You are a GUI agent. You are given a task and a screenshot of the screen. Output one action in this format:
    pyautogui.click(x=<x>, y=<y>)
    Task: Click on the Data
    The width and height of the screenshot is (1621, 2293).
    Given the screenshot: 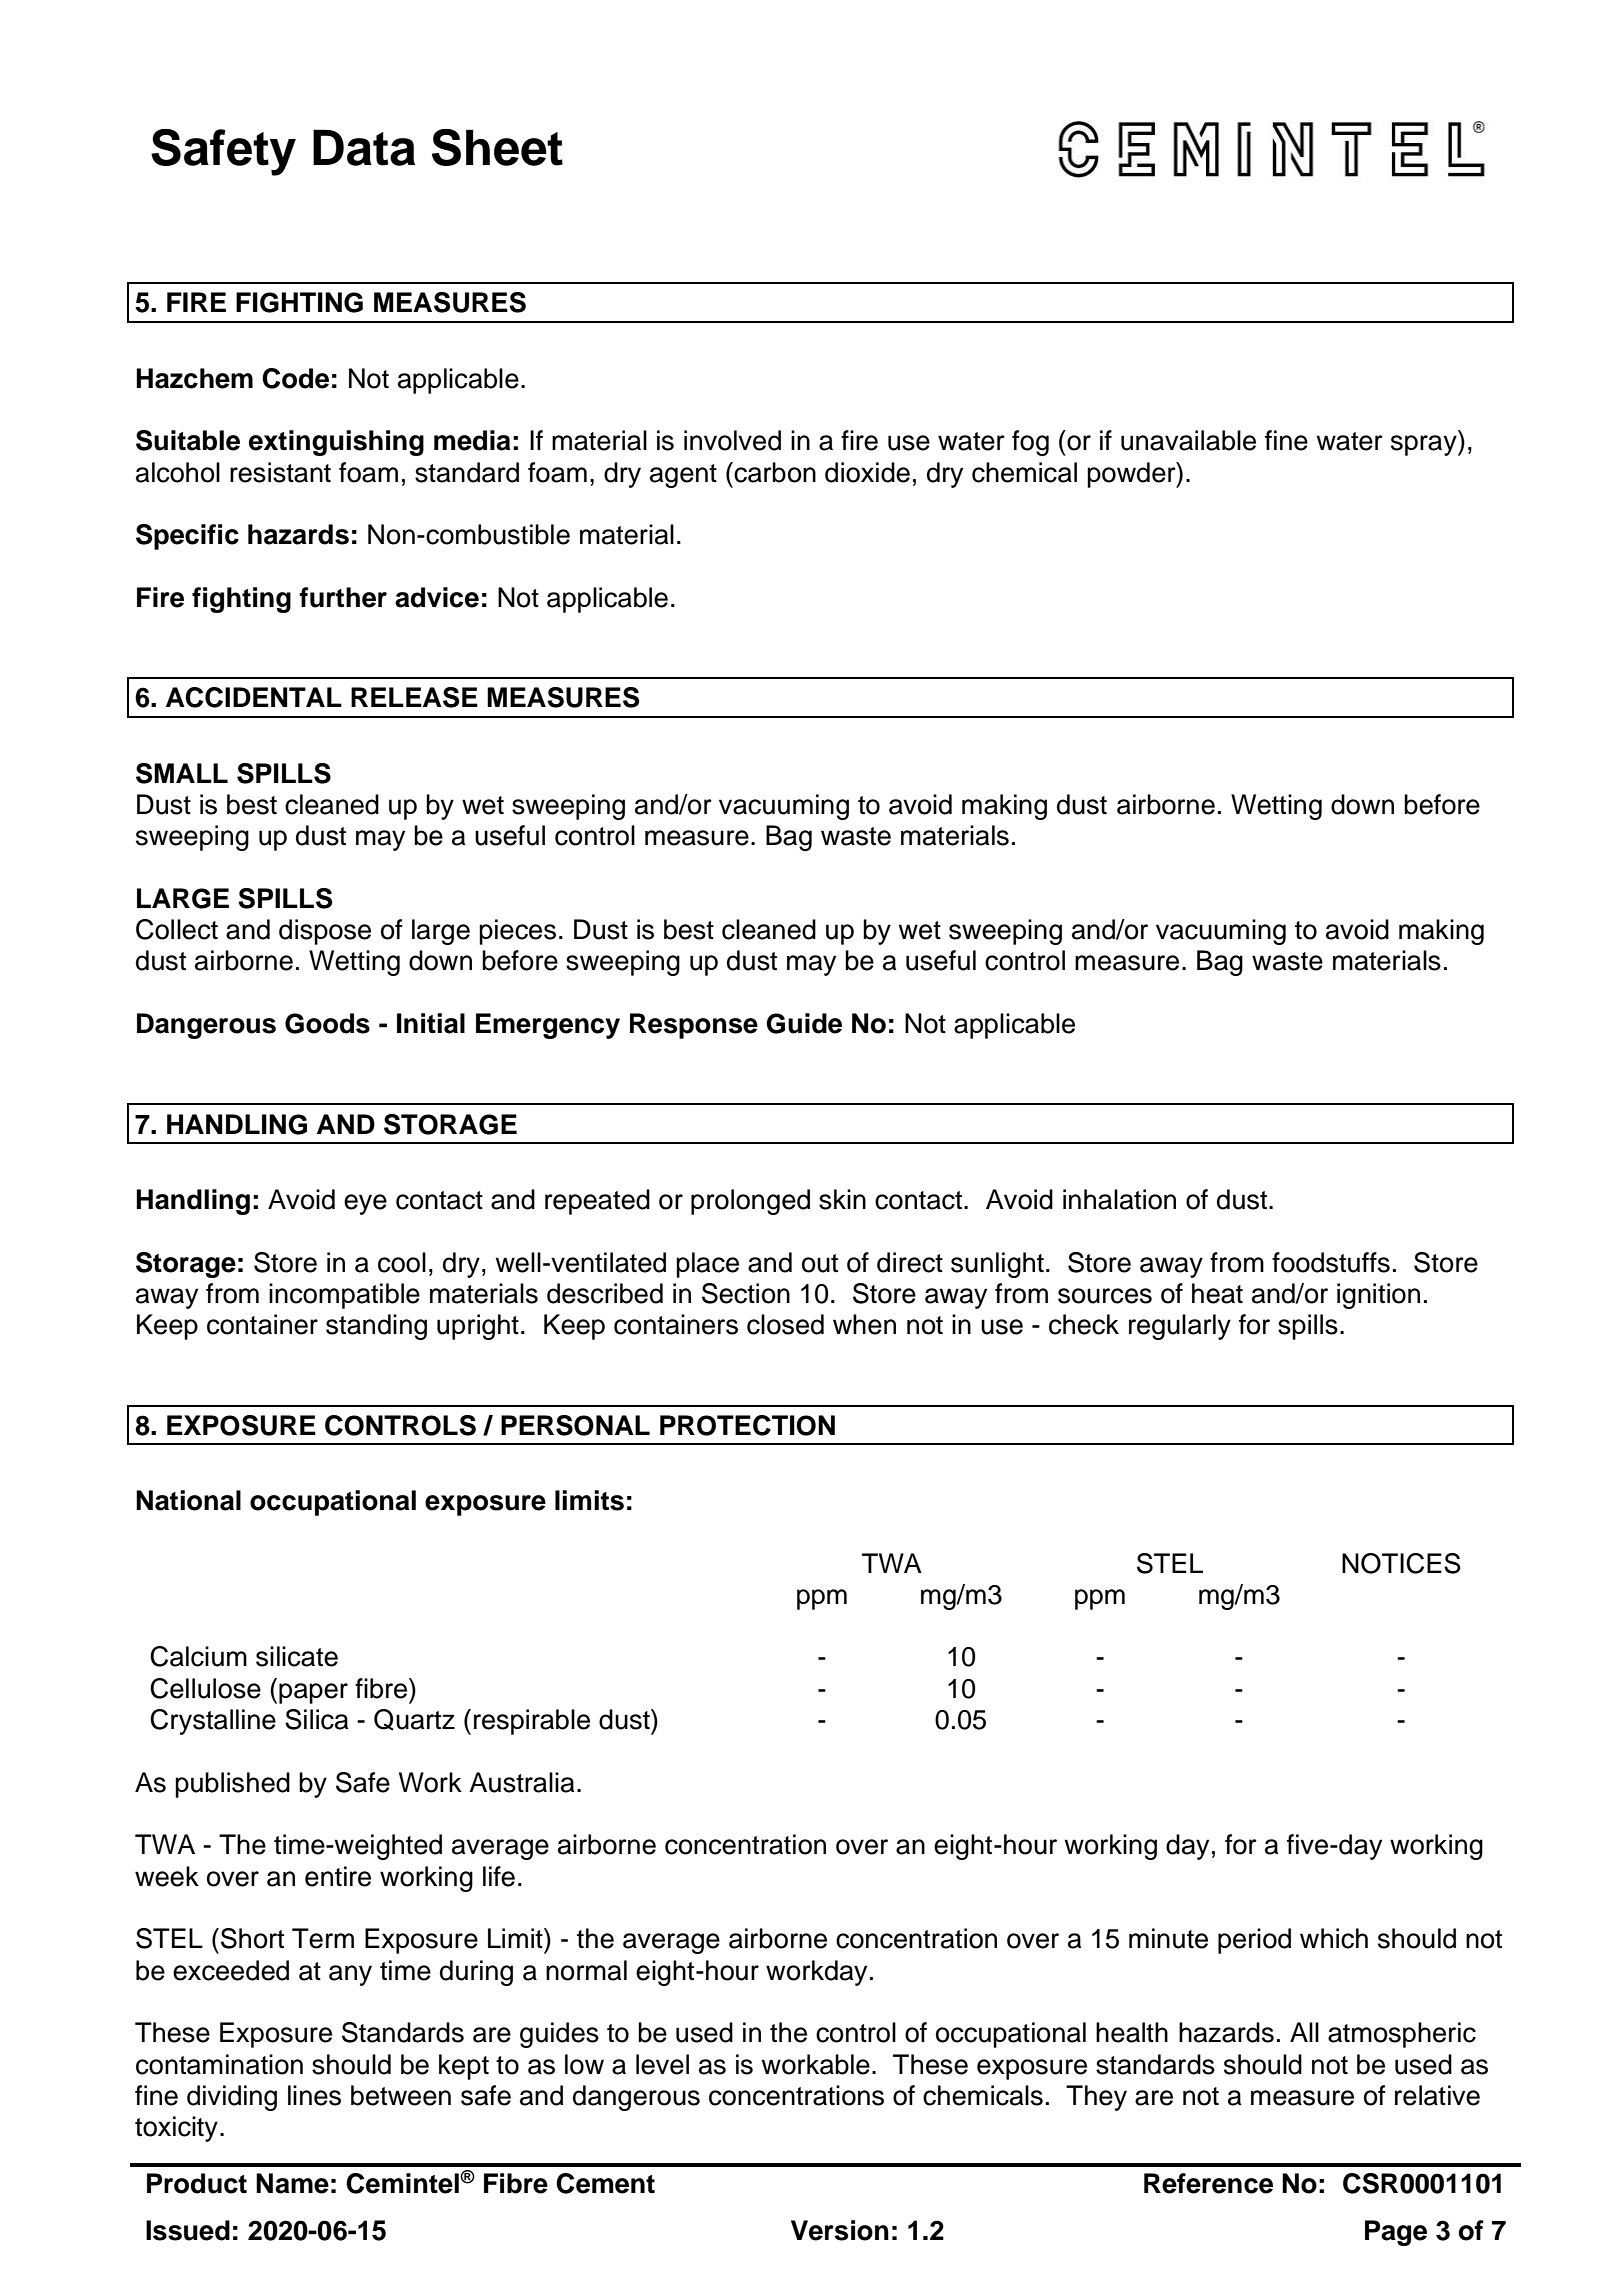 What is the action you would take?
    pyautogui.click(x=364, y=147)
